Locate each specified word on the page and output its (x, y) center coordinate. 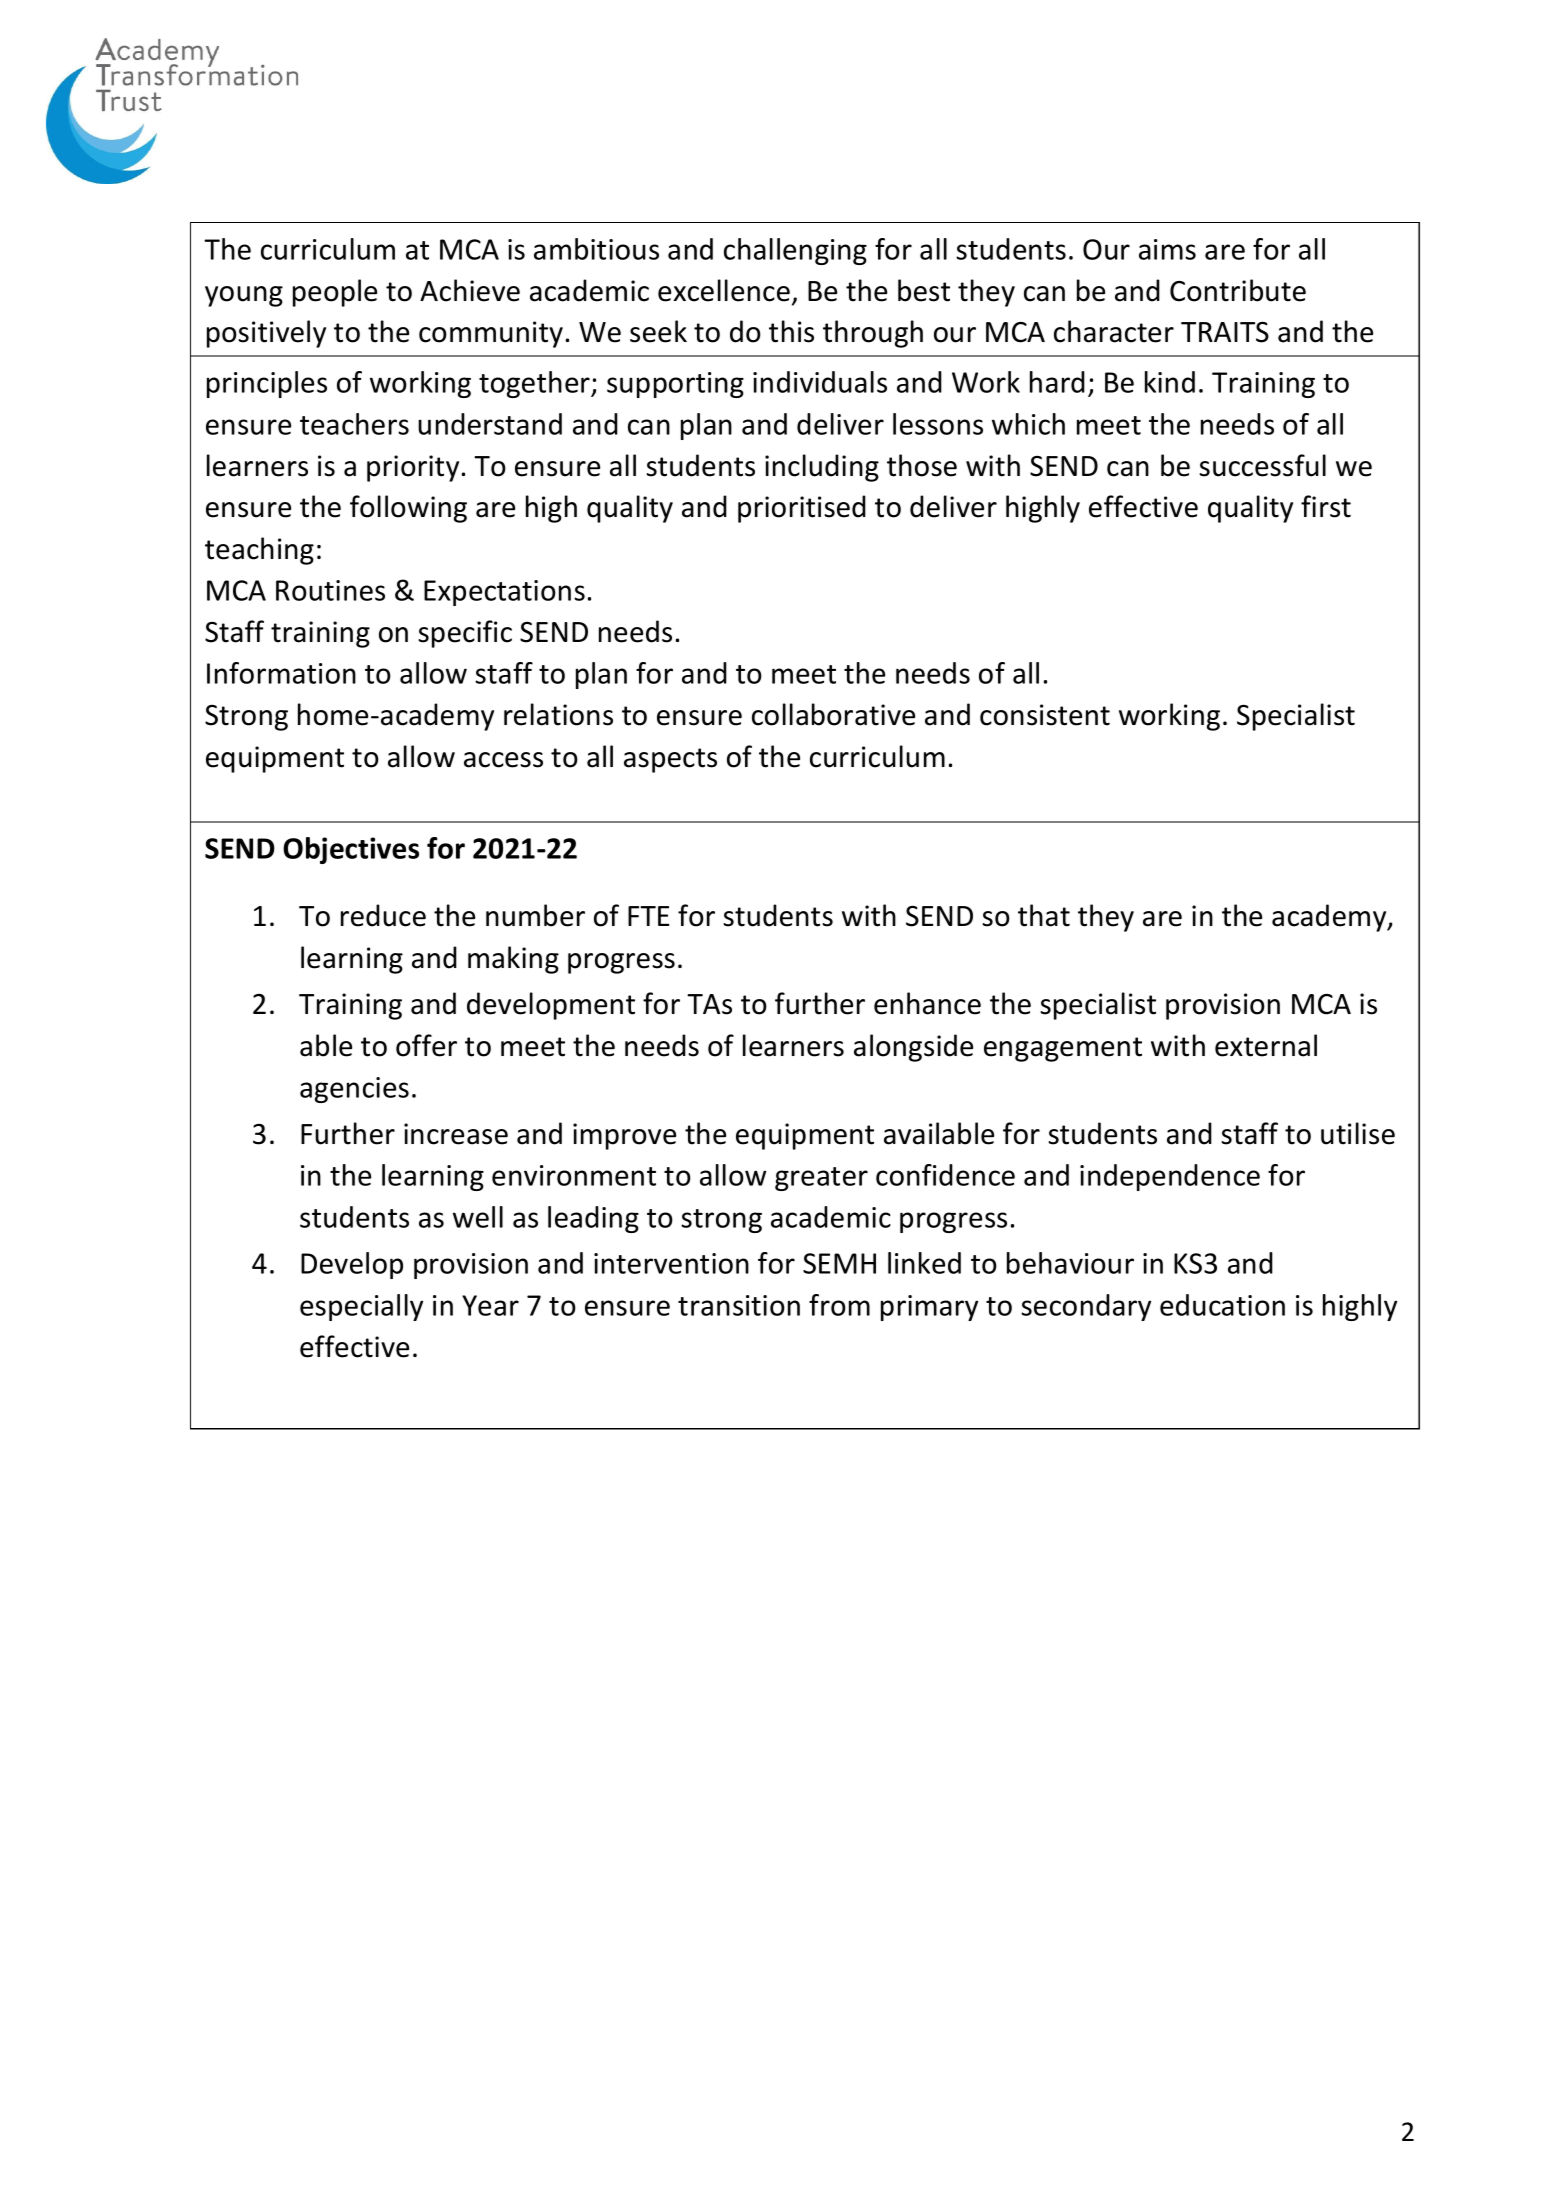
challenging (795, 251)
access (503, 760)
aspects (670, 760)
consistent (1045, 715)
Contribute (1238, 290)
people (335, 293)
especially (361, 1307)
